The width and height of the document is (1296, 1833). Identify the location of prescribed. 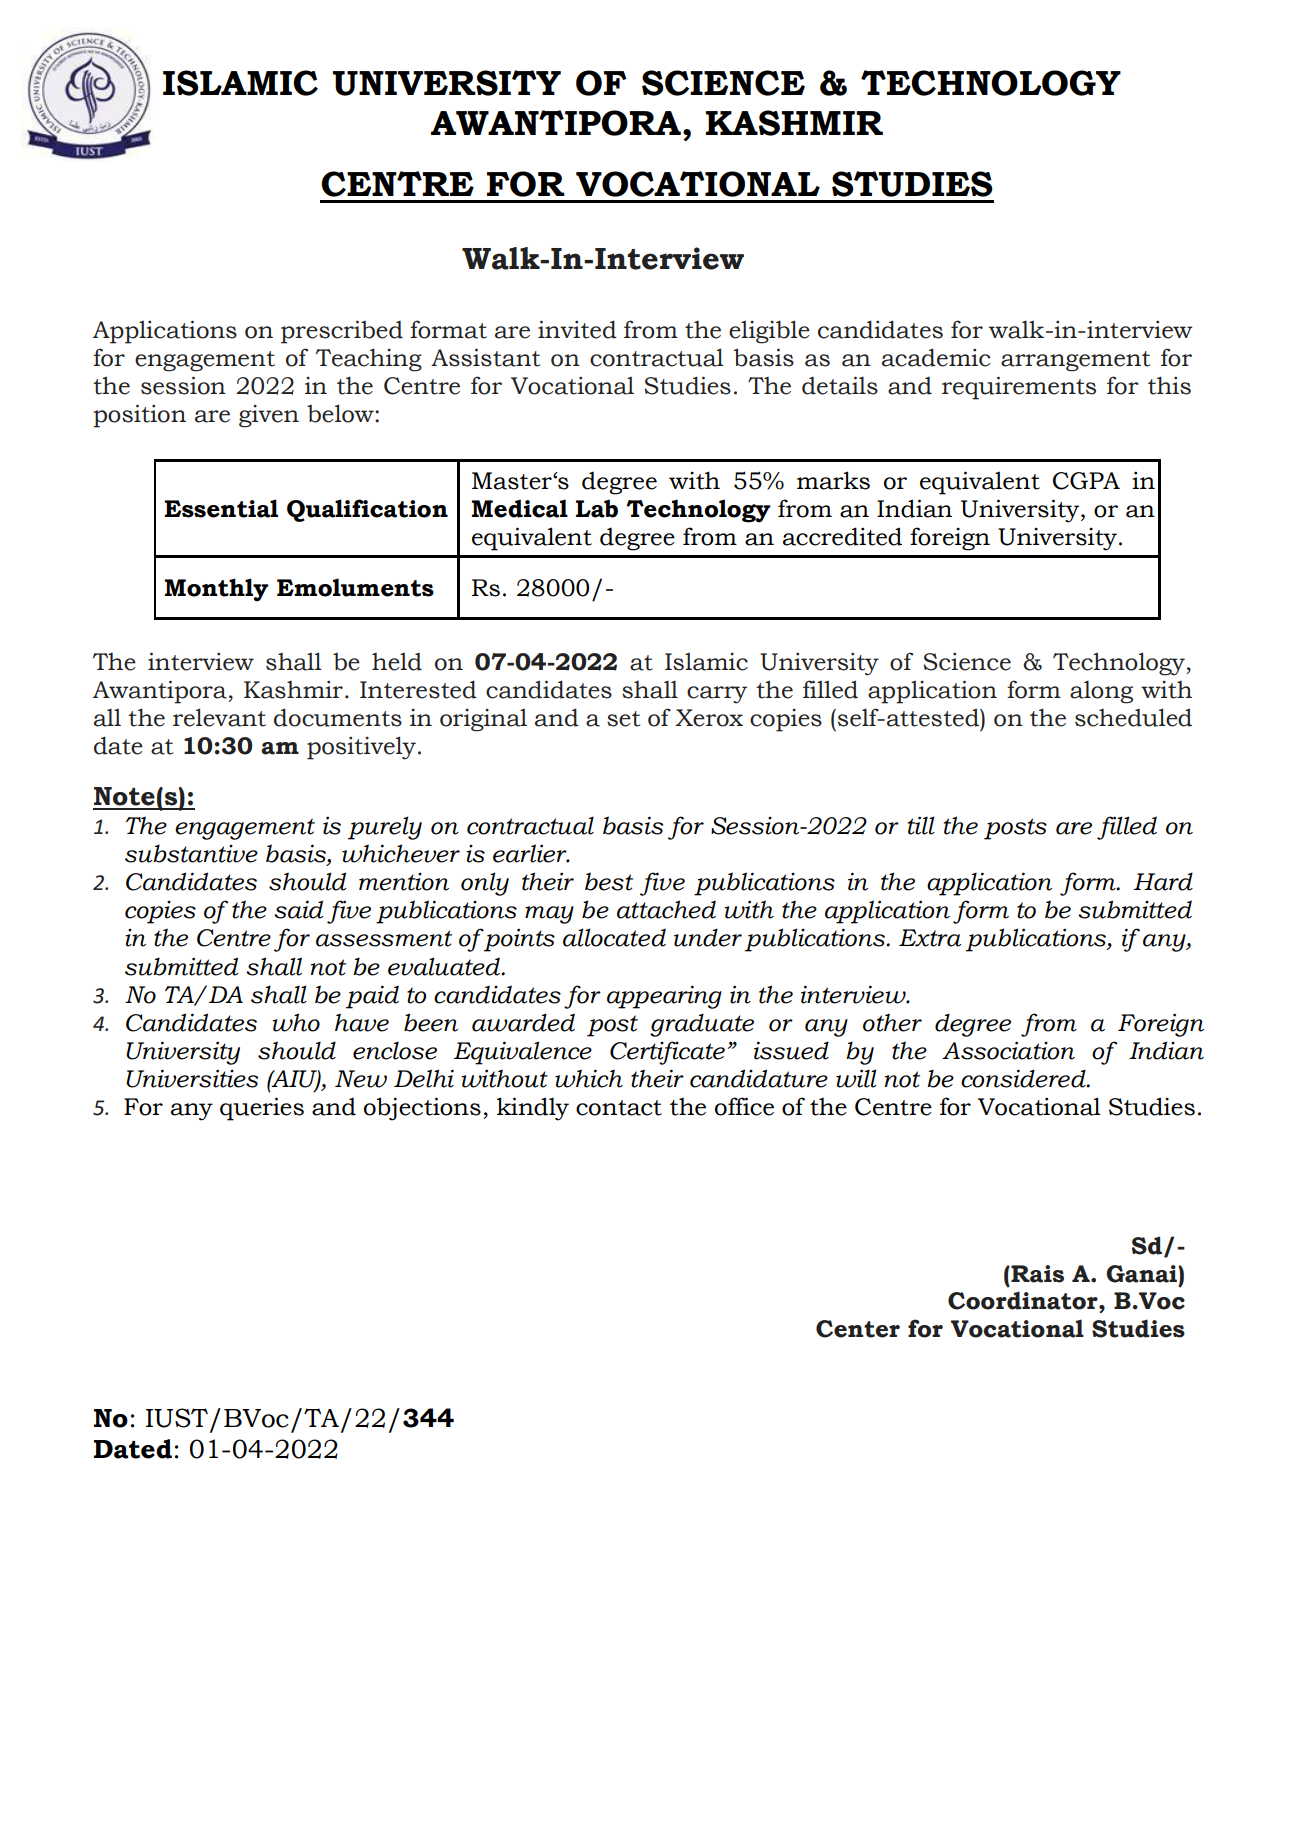
(342, 332).
